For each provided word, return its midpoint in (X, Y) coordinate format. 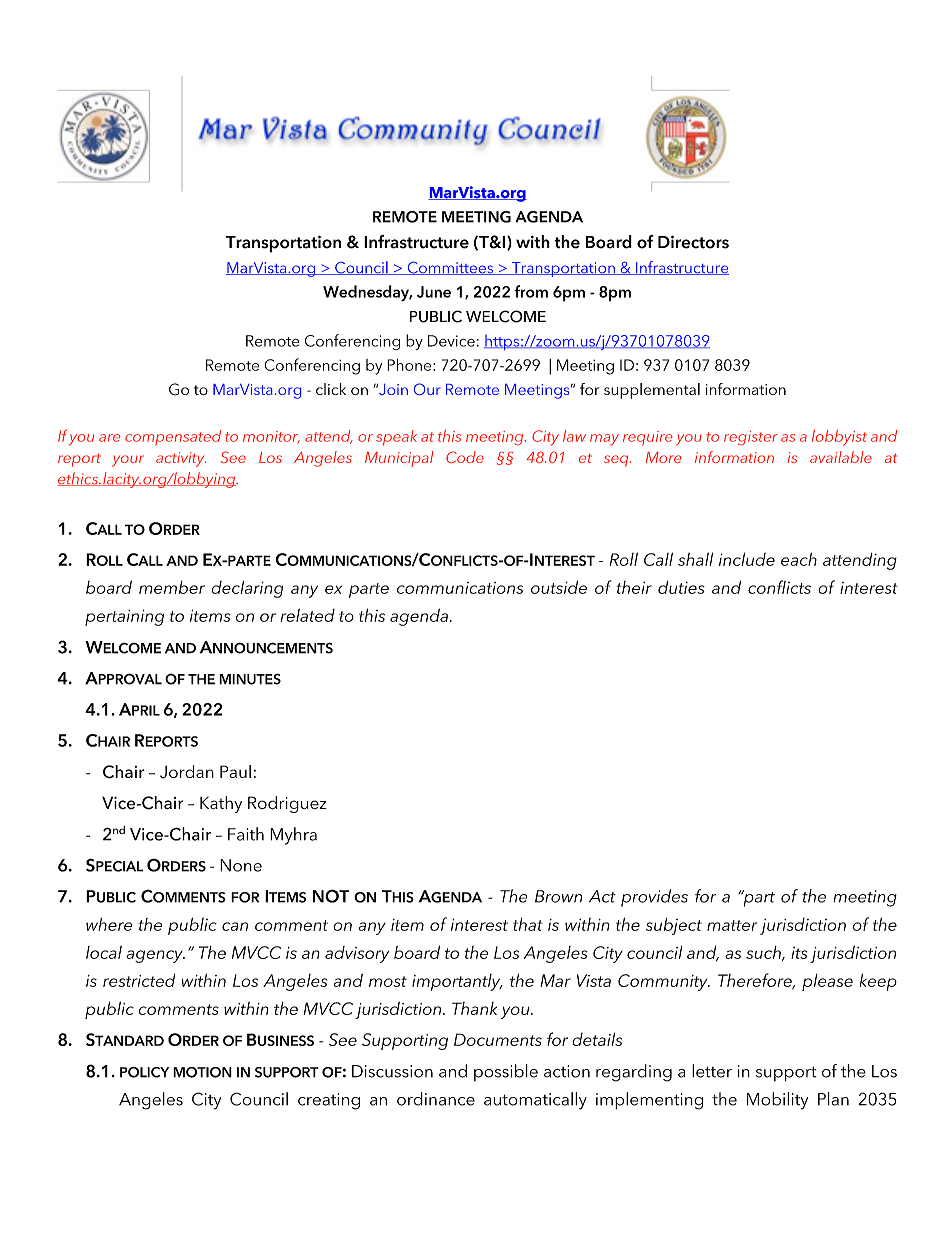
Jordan (187, 772)
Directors (693, 242)
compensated (173, 437)
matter (732, 925)
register (751, 438)
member (172, 587)
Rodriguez (287, 804)
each (799, 559)
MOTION (202, 1072)
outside (559, 587)
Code (465, 457)
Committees (450, 268)
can (235, 926)
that (528, 924)
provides (654, 898)
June (434, 292)
